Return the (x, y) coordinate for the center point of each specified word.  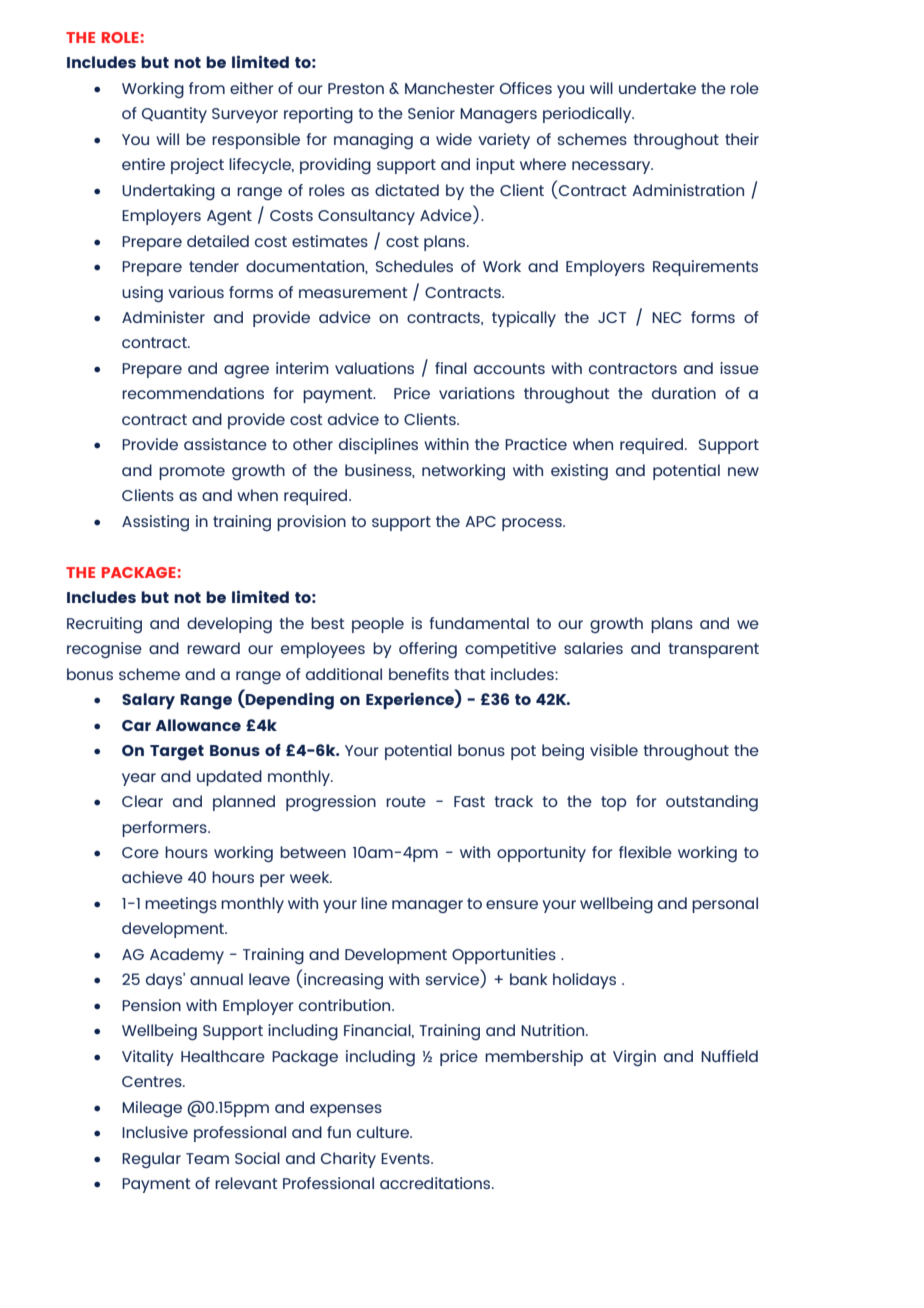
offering (428, 650)
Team (207, 1158)
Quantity (174, 115)
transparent (714, 650)
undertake (657, 88)
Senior (431, 113)
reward (213, 648)
